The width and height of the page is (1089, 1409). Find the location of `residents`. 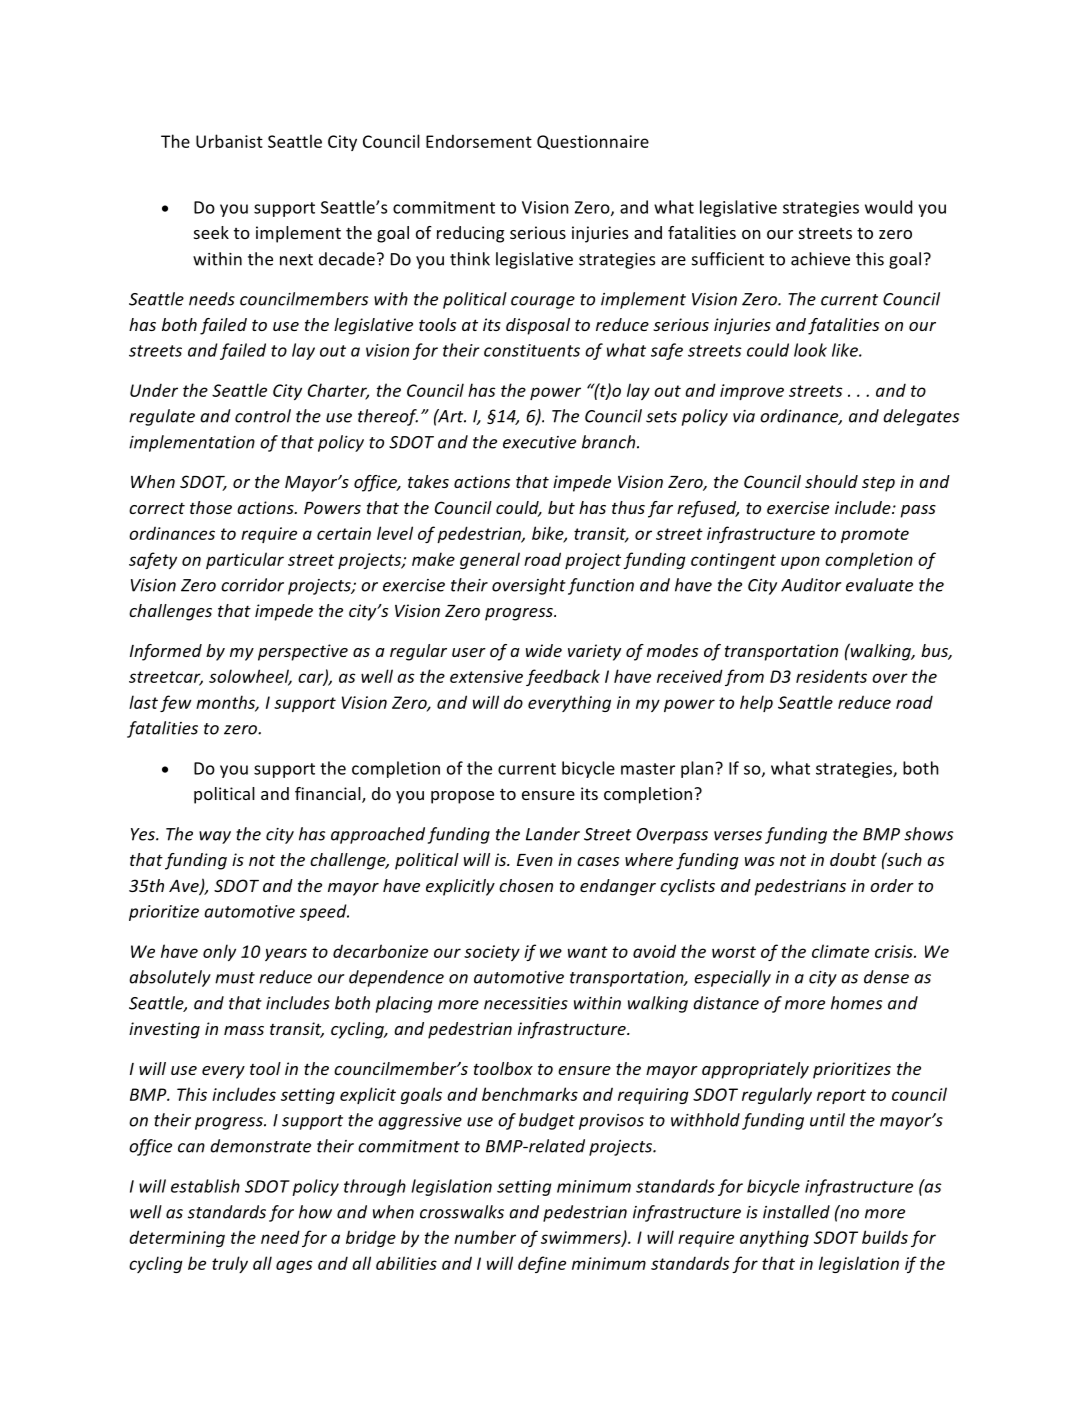

residents is located at coordinates (831, 676).
